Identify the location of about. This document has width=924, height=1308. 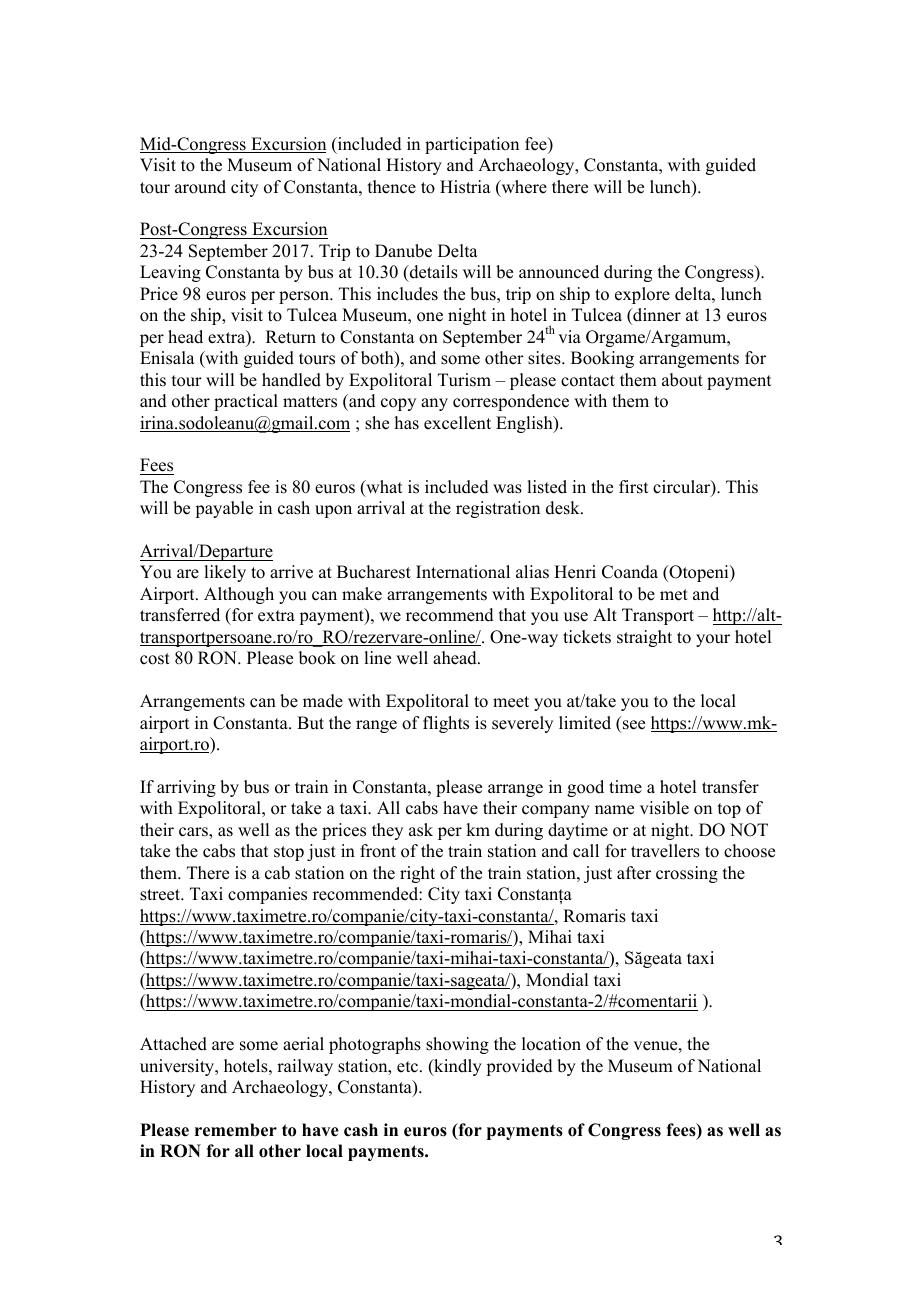
(682, 380).
